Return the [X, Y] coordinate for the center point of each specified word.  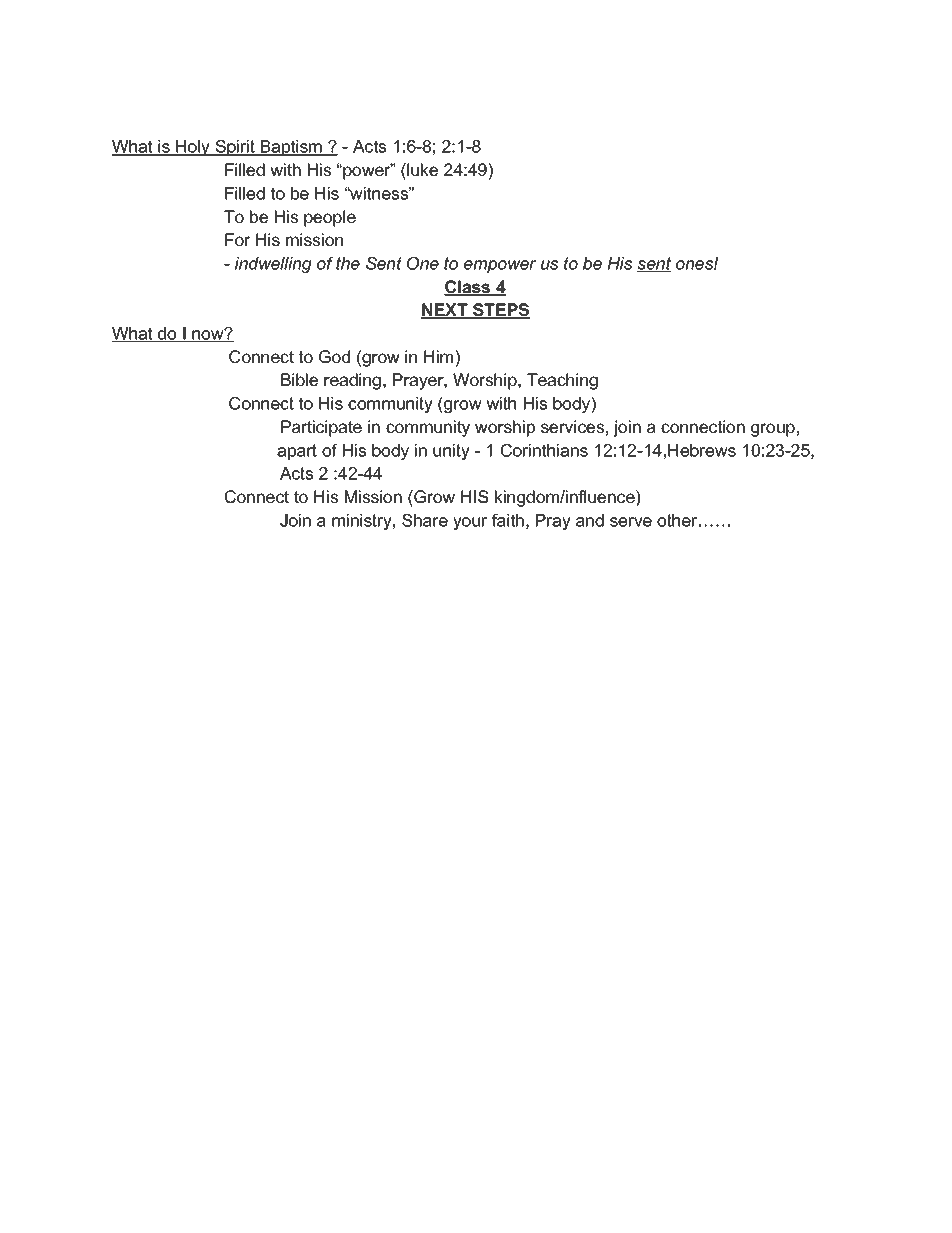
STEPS [500, 311]
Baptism [291, 148]
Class [468, 288]
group [773, 430]
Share [425, 520]
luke [421, 169]
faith [508, 520]
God [334, 356]
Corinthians [544, 450]
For [237, 239]
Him [440, 356]
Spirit [235, 148]
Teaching [562, 381]
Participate [321, 428]
